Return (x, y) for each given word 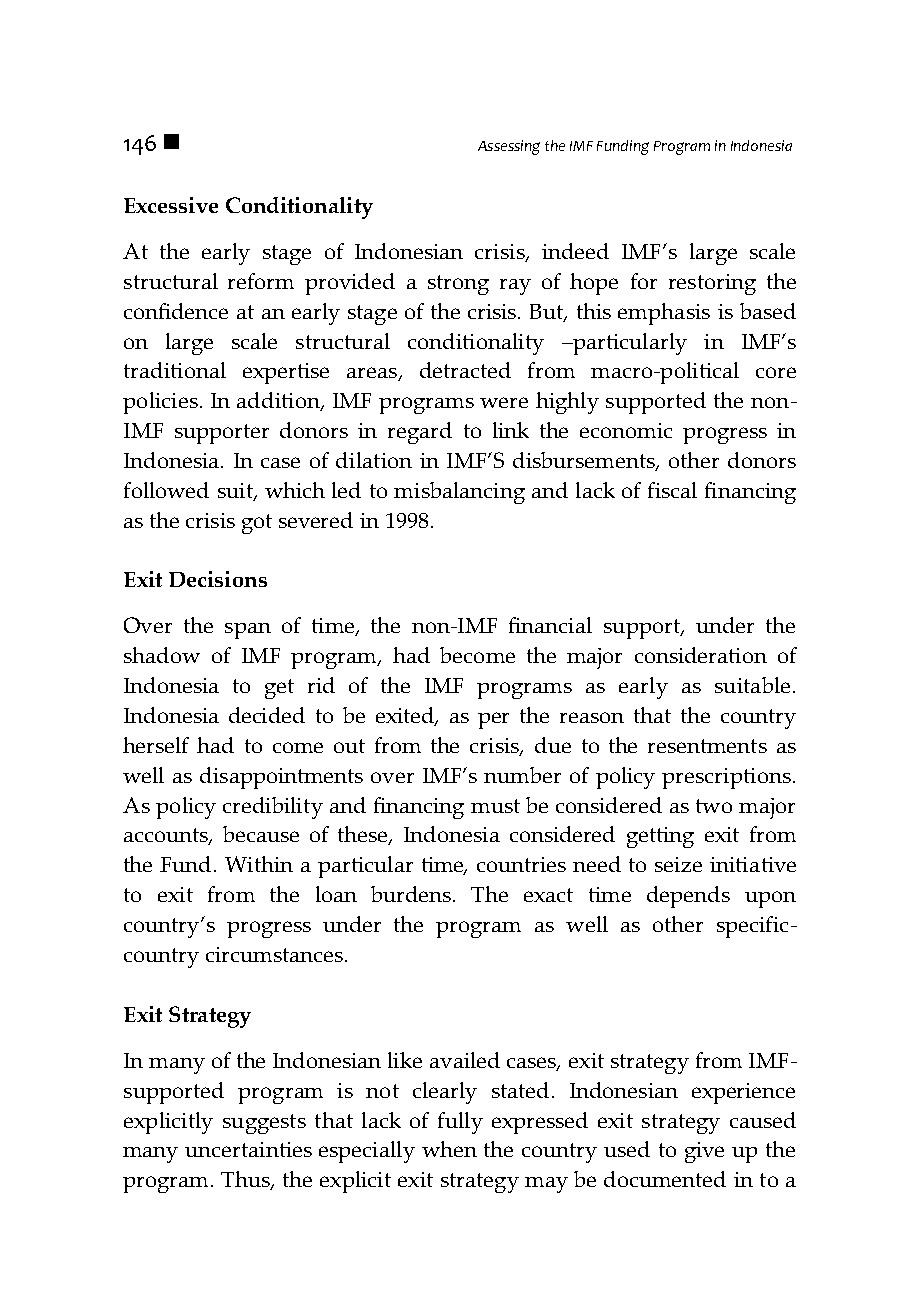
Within (259, 864)
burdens (412, 894)
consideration (701, 655)
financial (550, 625)
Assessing (509, 147)
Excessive (171, 205)
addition (279, 401)
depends (688, 897)
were (504, 402)
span (248, 631)
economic (626, 430)
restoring (712, 284)
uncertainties (248, 1149)
